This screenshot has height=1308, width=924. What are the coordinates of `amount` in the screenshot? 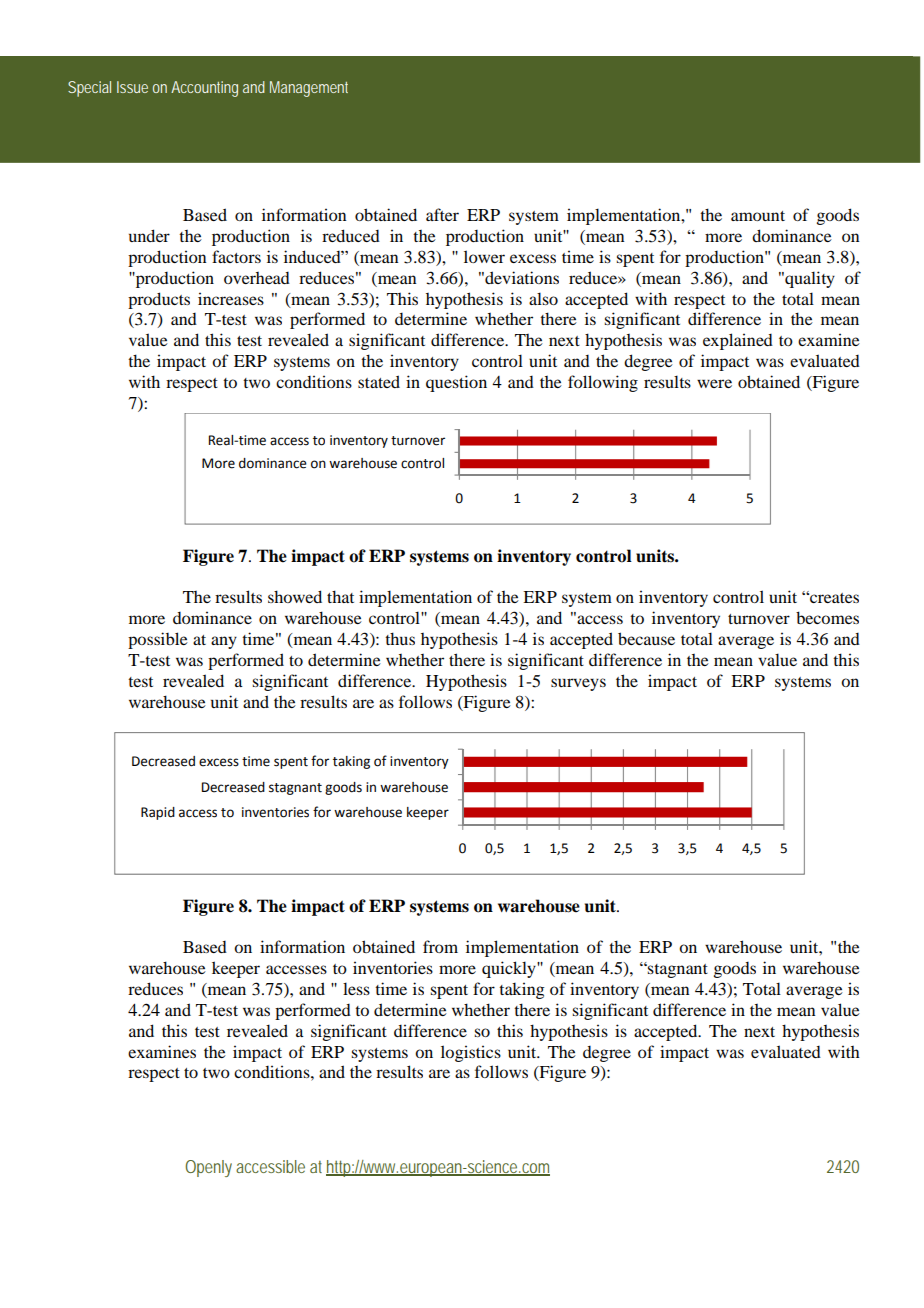 It's located at (758, 216).
